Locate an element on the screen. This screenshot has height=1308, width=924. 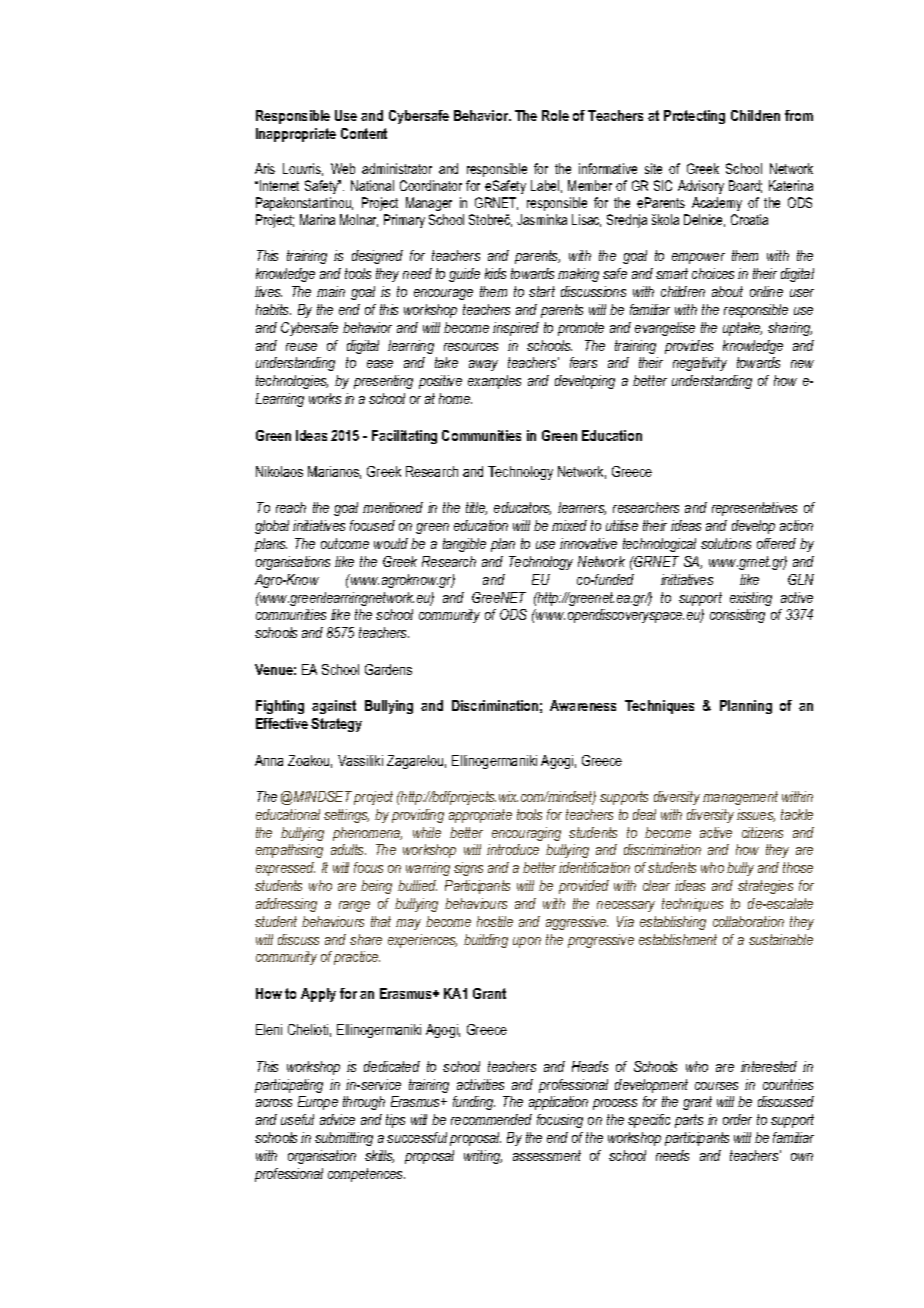
Board is located at coordinates (745, 186).
